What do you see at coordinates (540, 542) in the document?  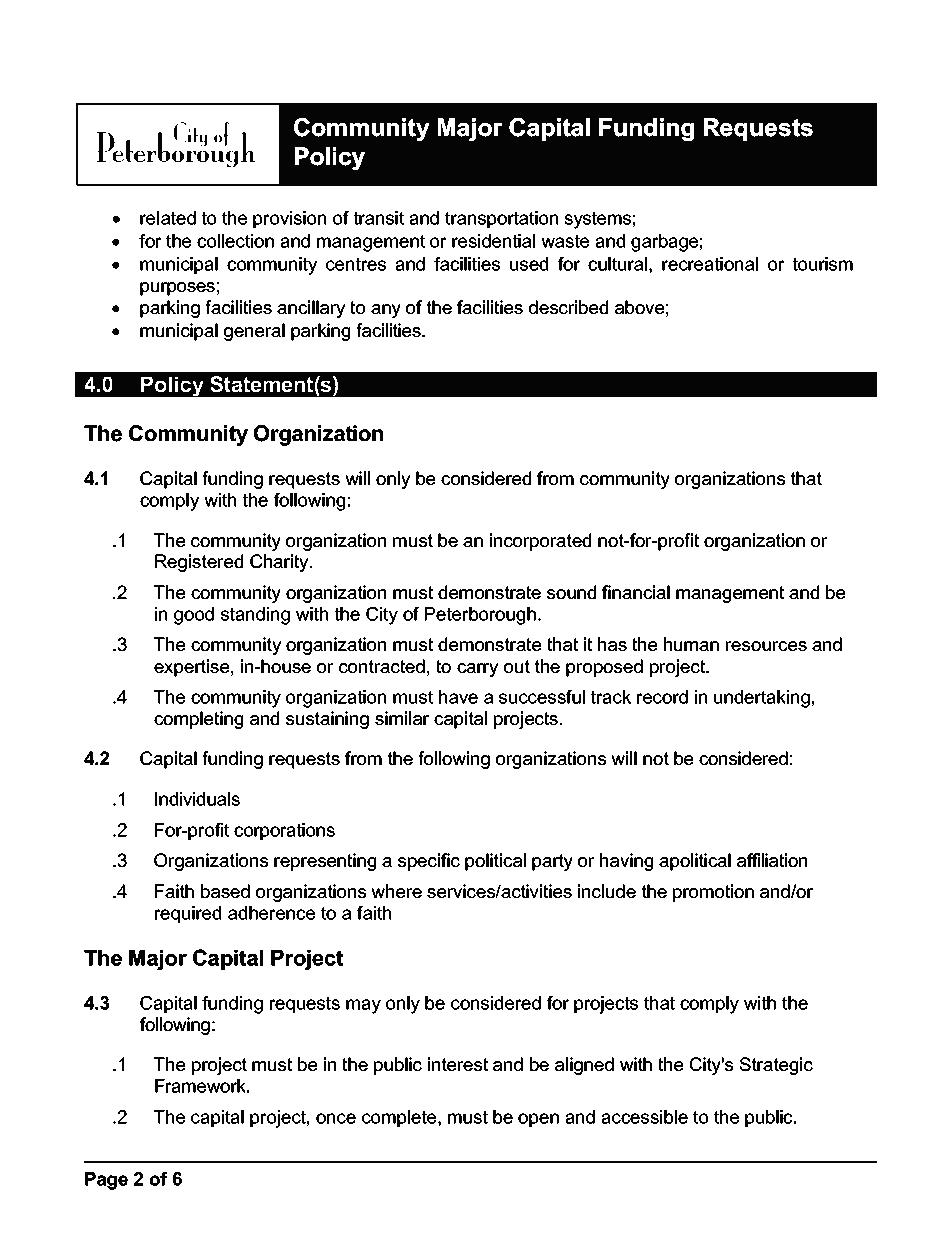 I see `incorporated` at bounding box center [540, 542].
